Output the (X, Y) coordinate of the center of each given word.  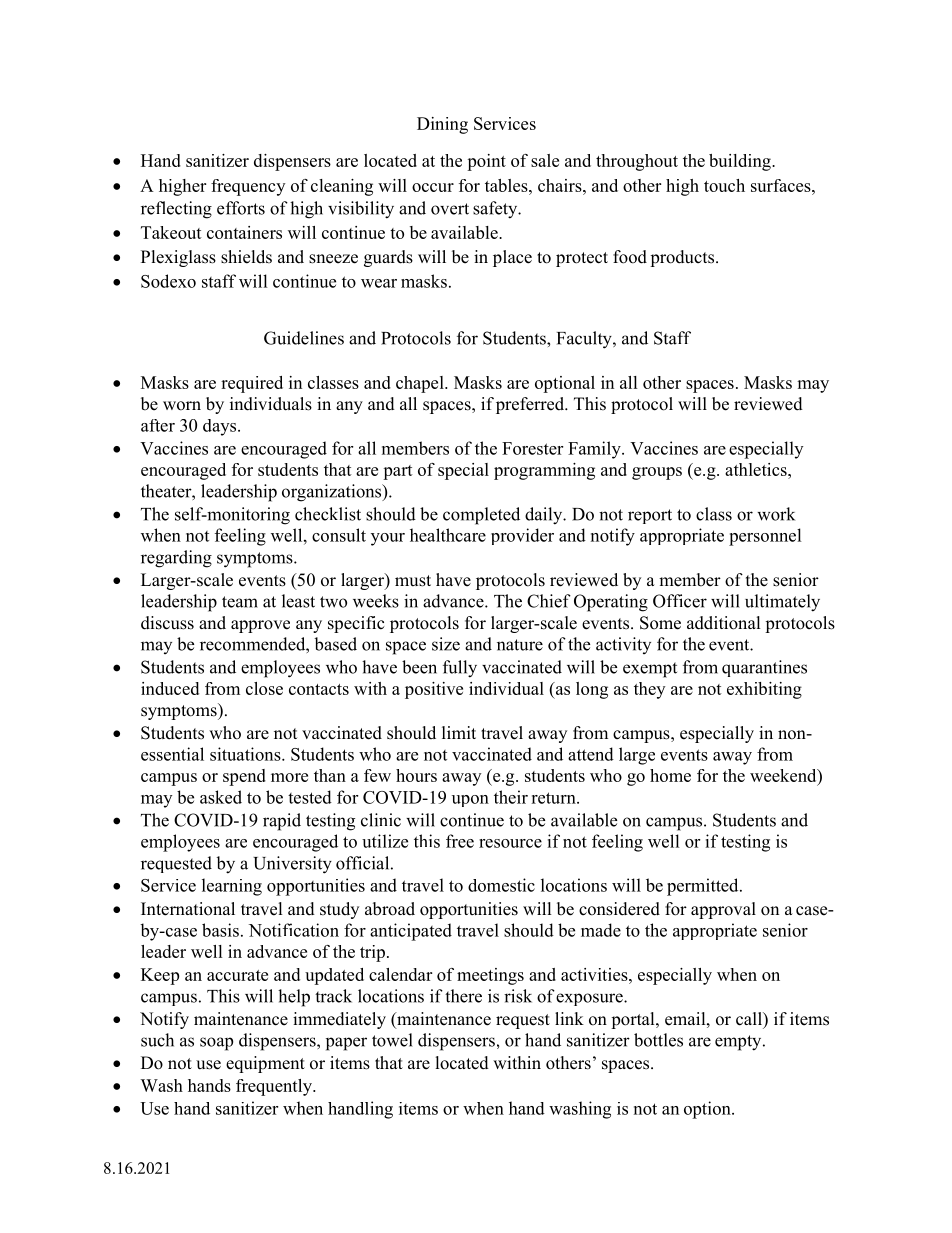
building (741, 162)
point (486, 162)
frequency (248, 187)
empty (739, 1043)
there (463, 996)
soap (216, 1044)
